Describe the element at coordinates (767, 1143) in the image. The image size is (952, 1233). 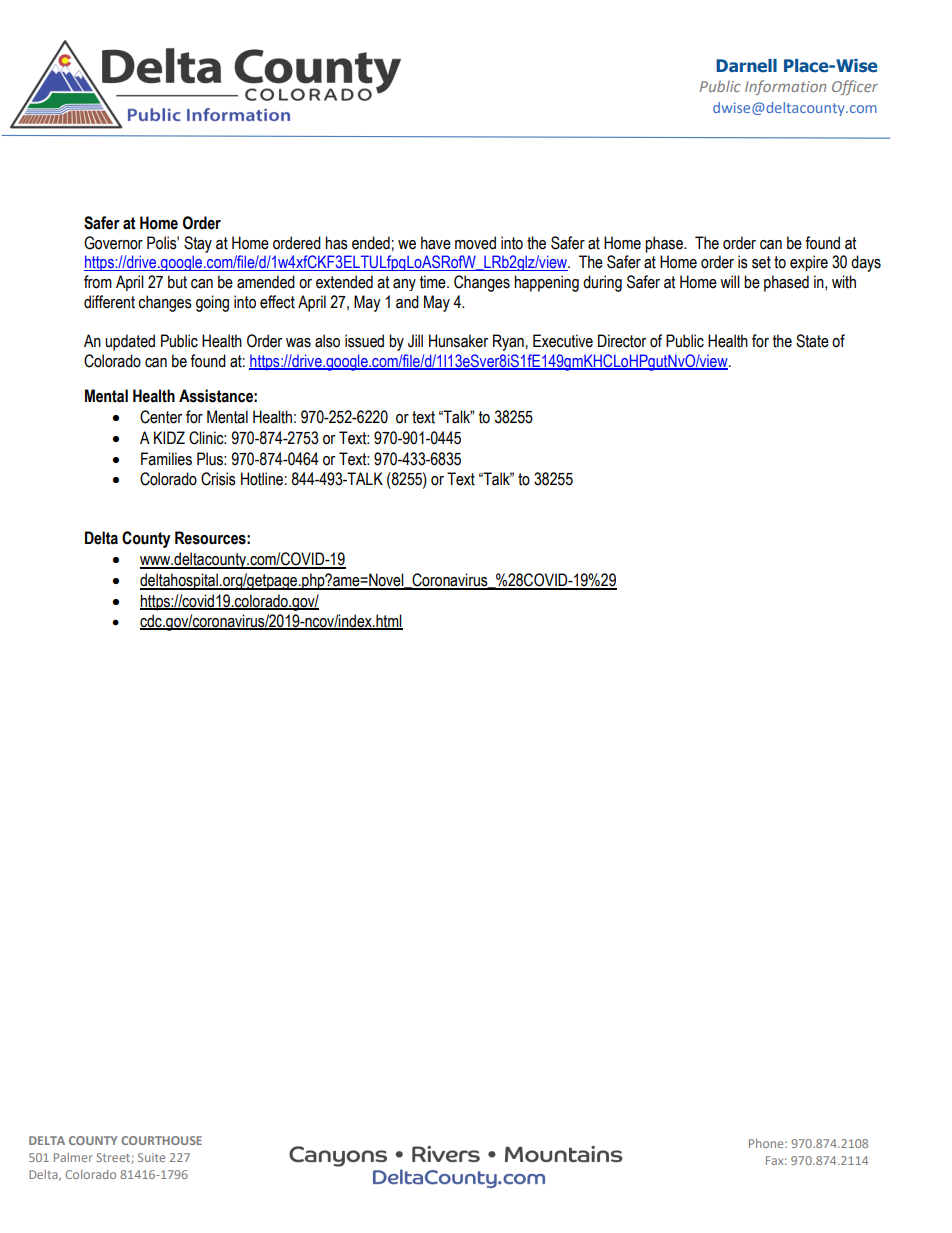
I see `Phone` at that location.
